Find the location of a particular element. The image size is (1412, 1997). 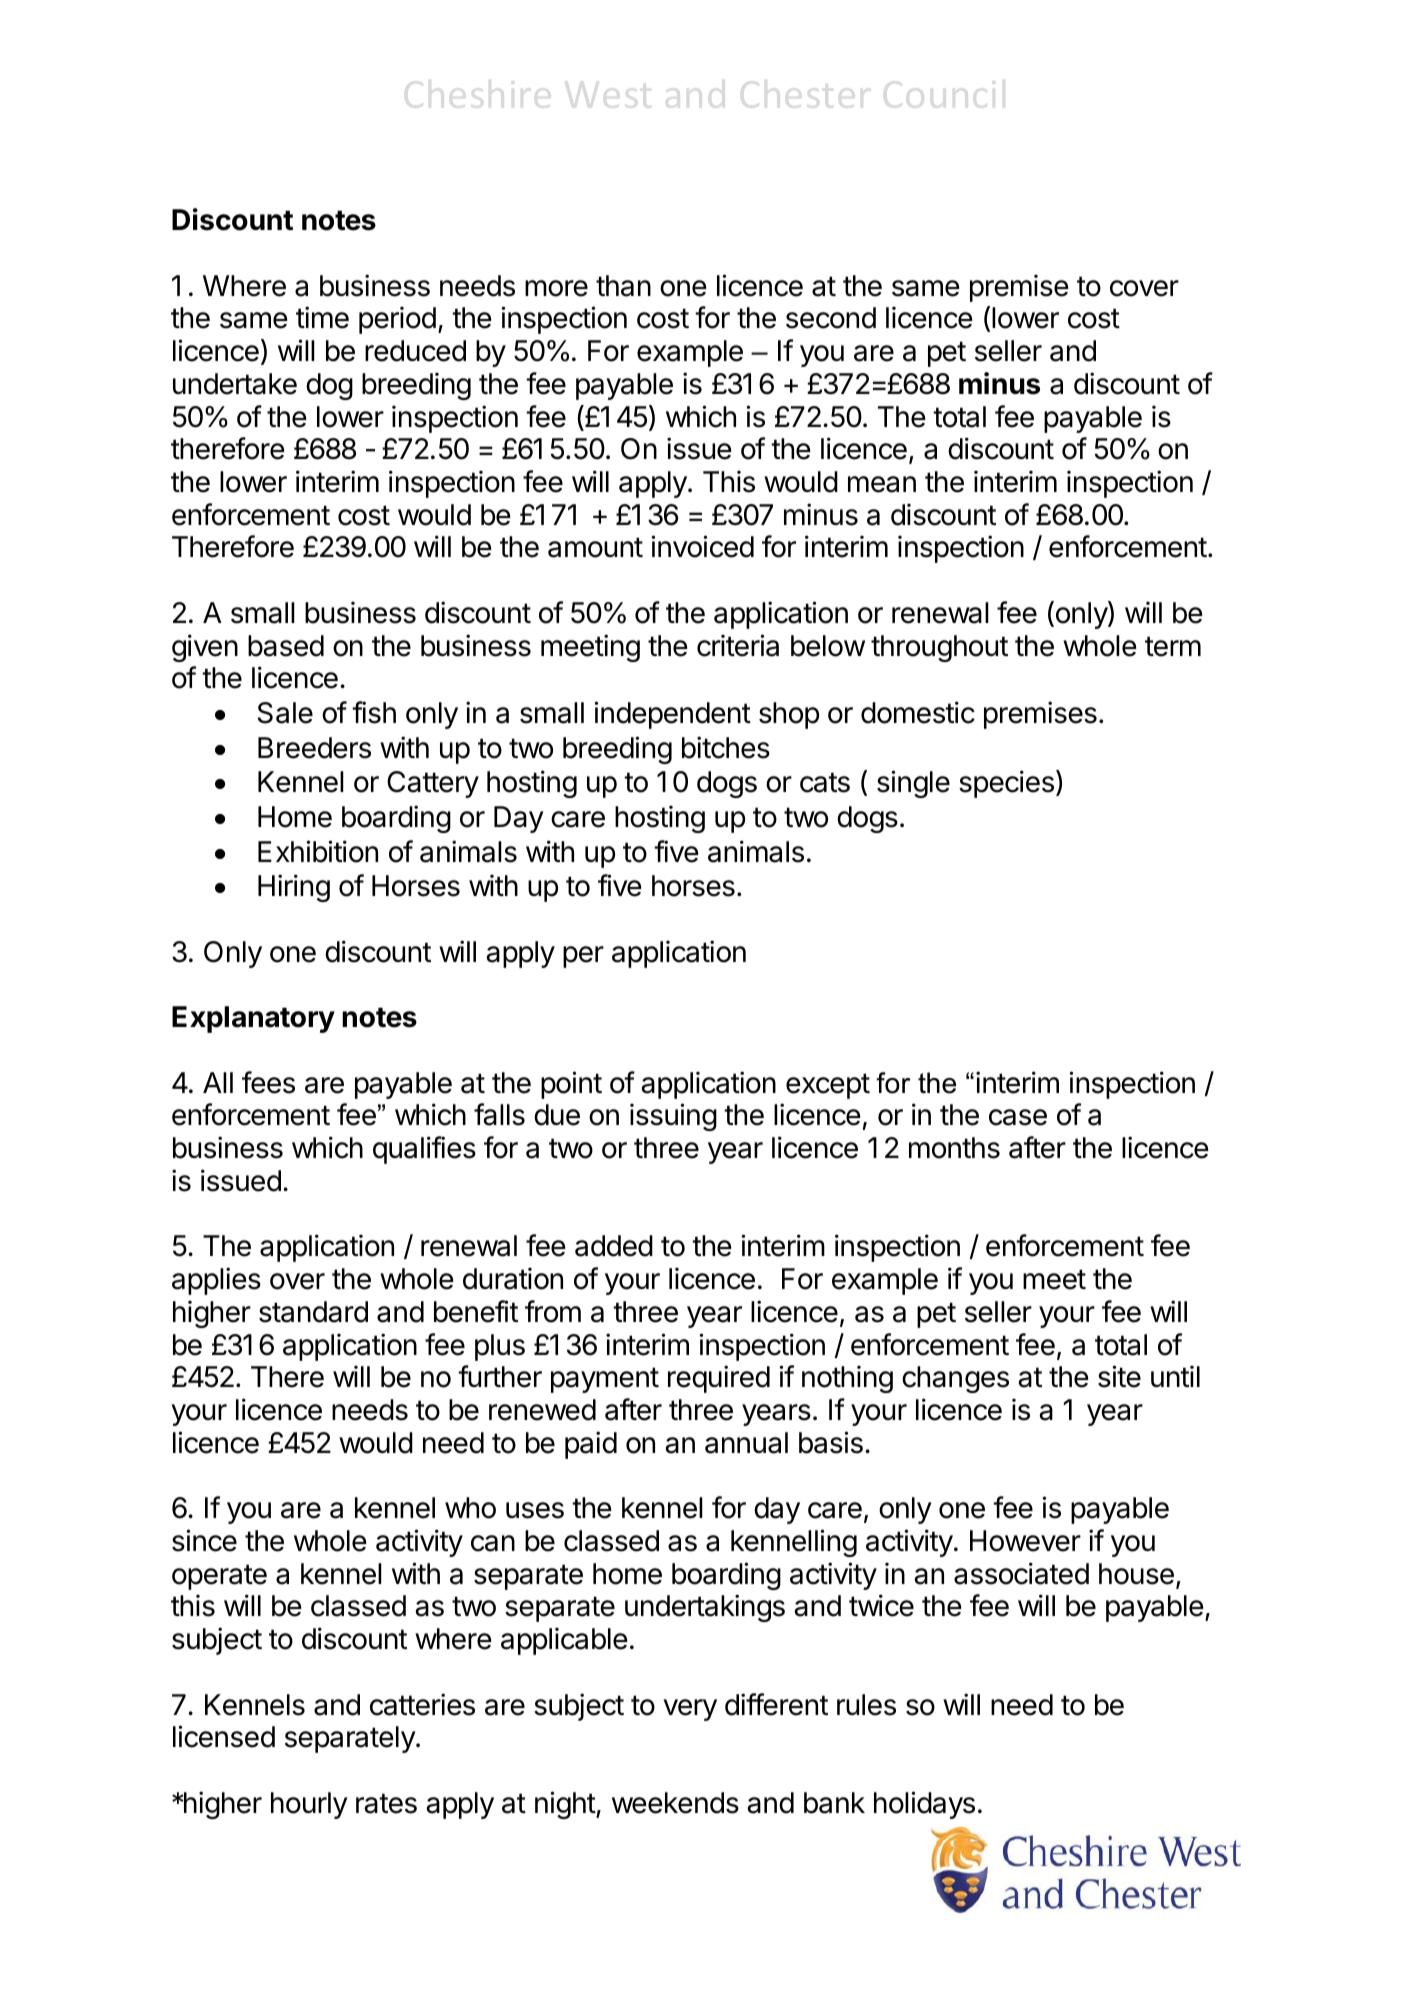

case is located at coordinates (1018, 1117).
